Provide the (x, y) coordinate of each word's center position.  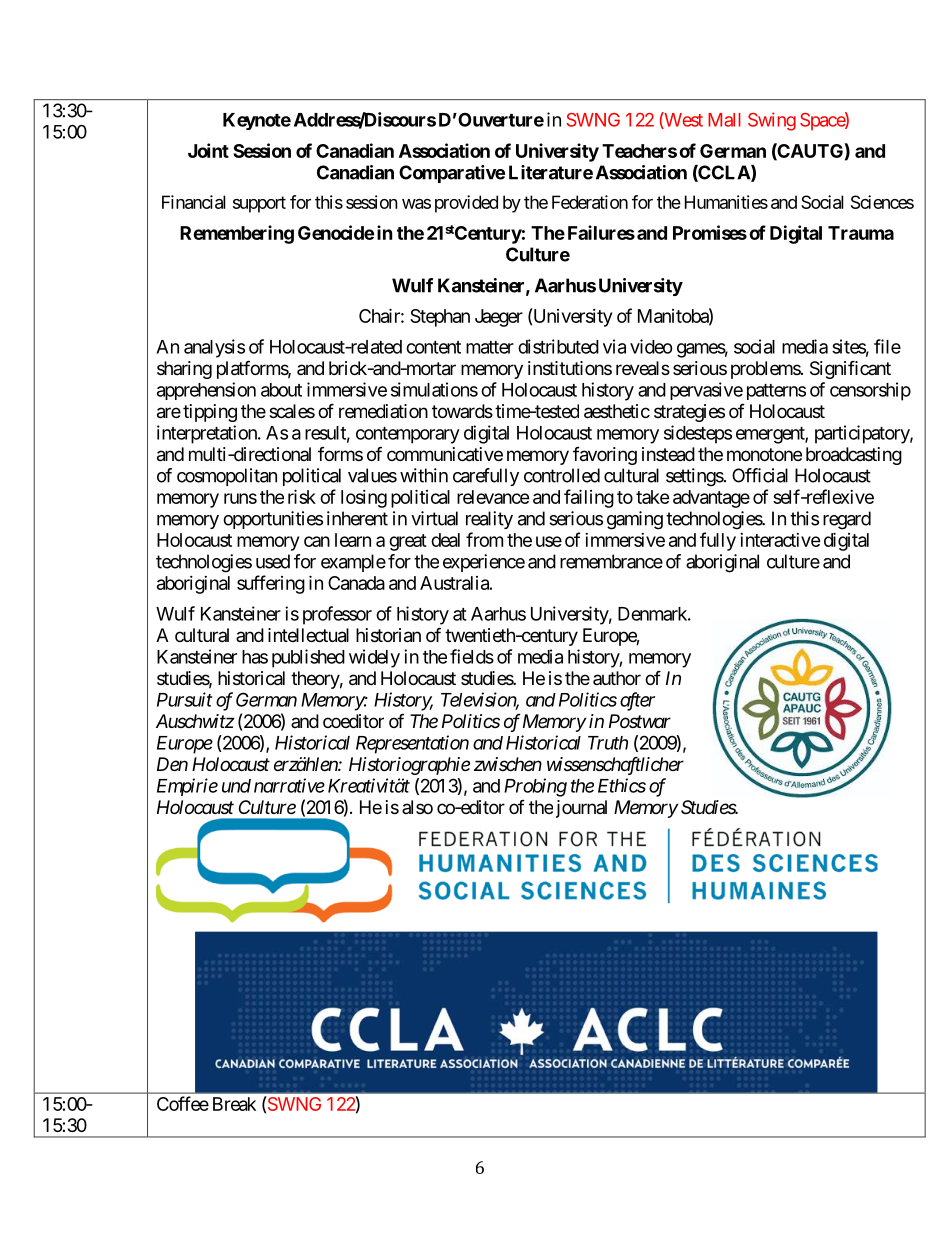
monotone (764, 454)
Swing (772, 121)
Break (234, 1104)
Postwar (640, 721)
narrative (289, 785)
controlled (562, 475)
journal (581, 809)
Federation (590, 202)
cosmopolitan (227, 477)
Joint (208, 150)
